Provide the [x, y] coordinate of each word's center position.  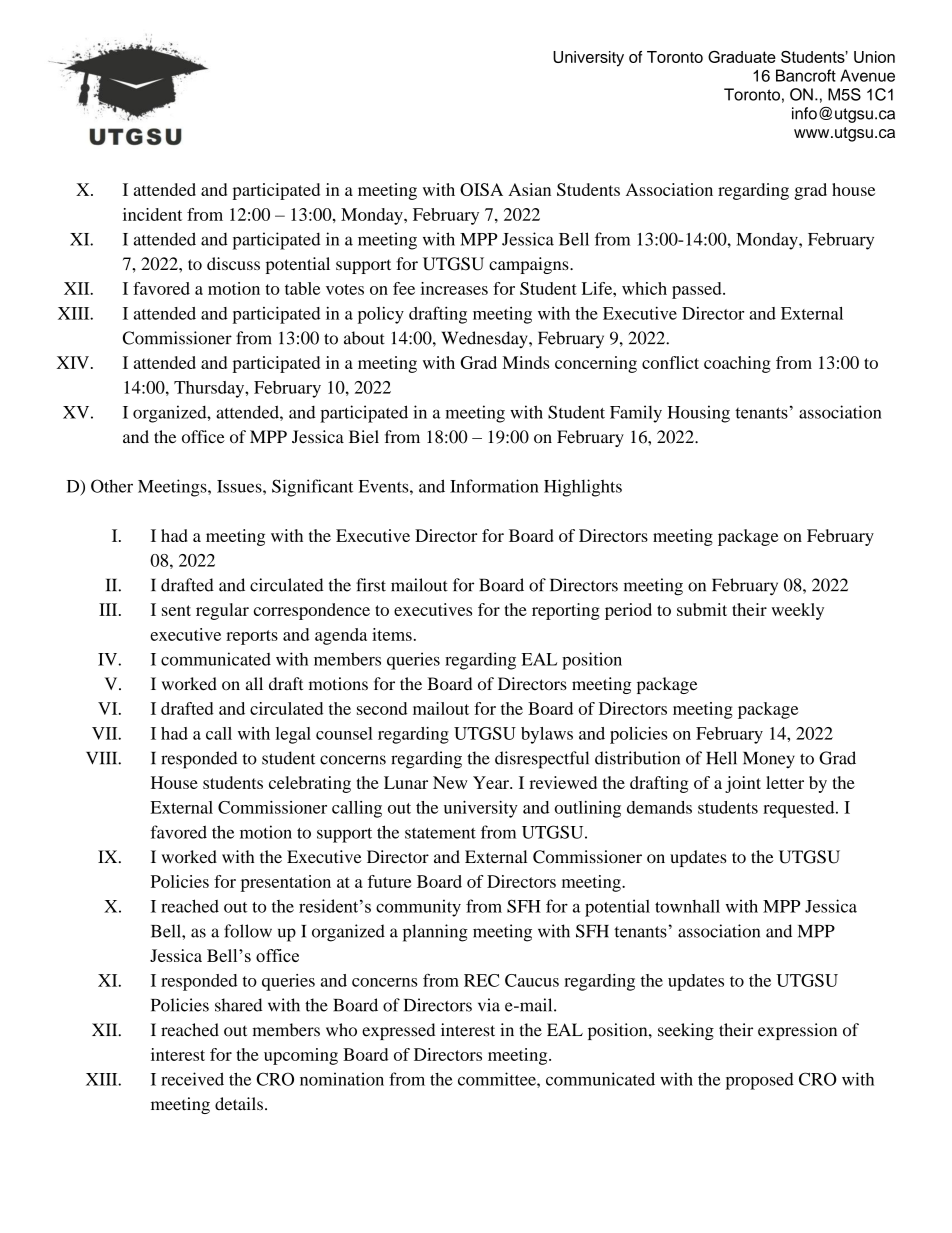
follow [248, 931]
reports [252, 637]
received [192, 1079]
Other [112, 486]
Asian [529, 189]
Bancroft [806, 75]
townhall [687, 906]
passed [698, 290]
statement [440, 833]
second [382, 708]
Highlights [583, 488]
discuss [233, 263]
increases [454, 288]
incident [152, 214]
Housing [698, 414]
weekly [797, 611]
